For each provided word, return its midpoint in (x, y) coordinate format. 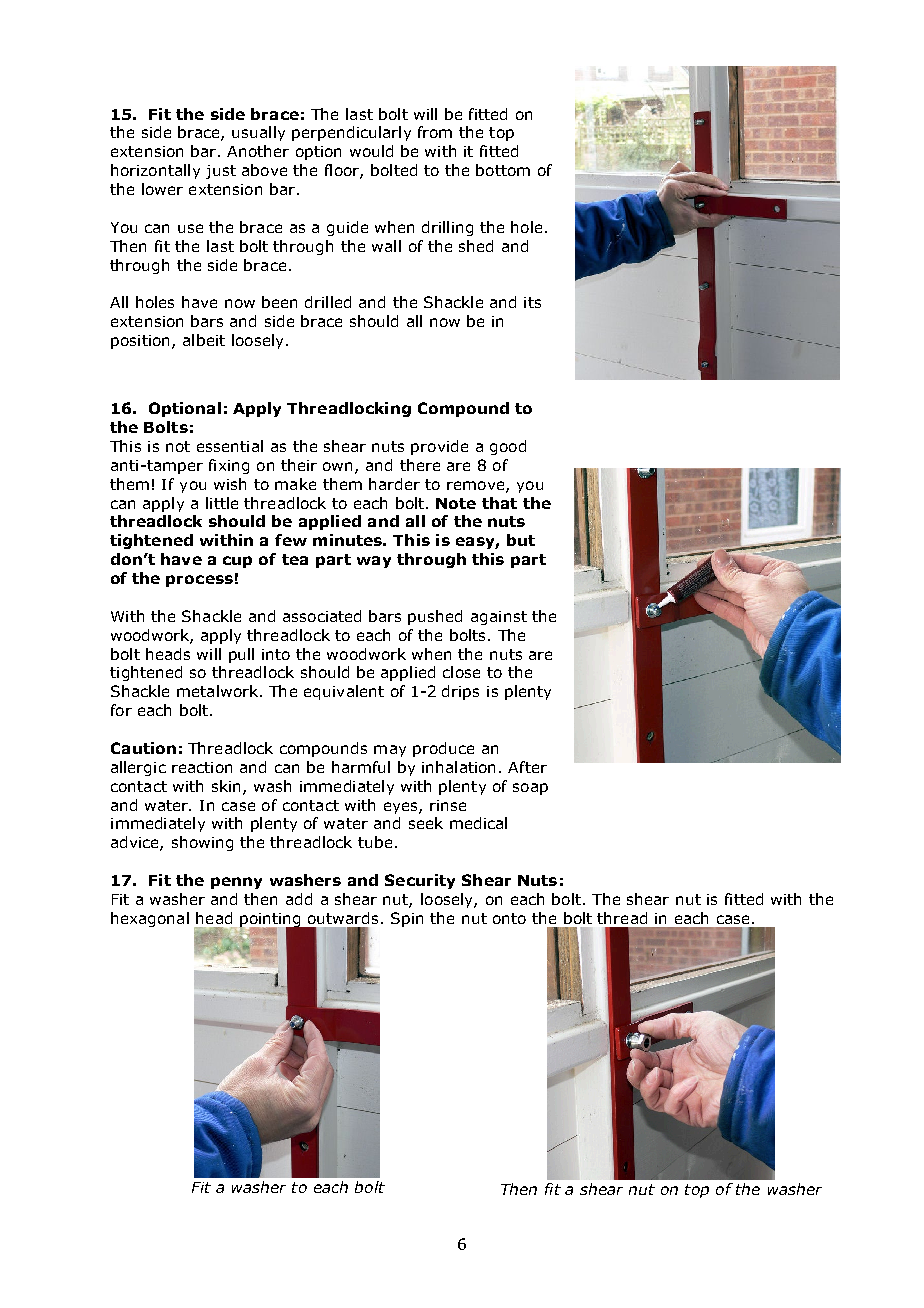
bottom (503, 170)
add (299, 899)
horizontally (155, 171)
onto (509, 918)
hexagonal (150, 919)
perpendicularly (351, 133)
